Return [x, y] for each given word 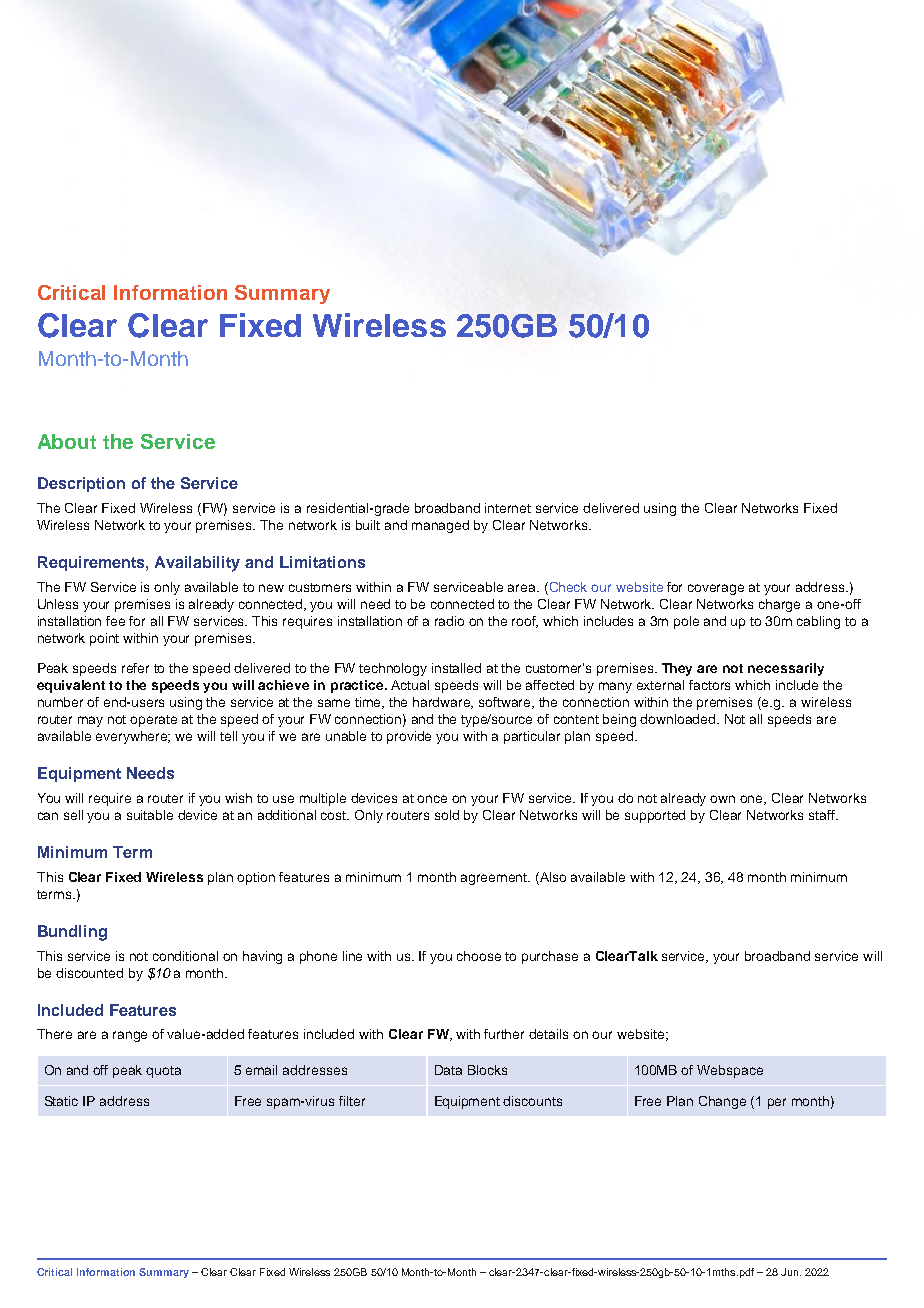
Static [61, 1101]
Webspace [730, 1071]
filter [352, 1101]
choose [479, 956]
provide [409, 737]
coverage [716, 589]
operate [153, 721]
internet [508, 508]
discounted [89, 973]
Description [81, 484]
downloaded [679, 719]
